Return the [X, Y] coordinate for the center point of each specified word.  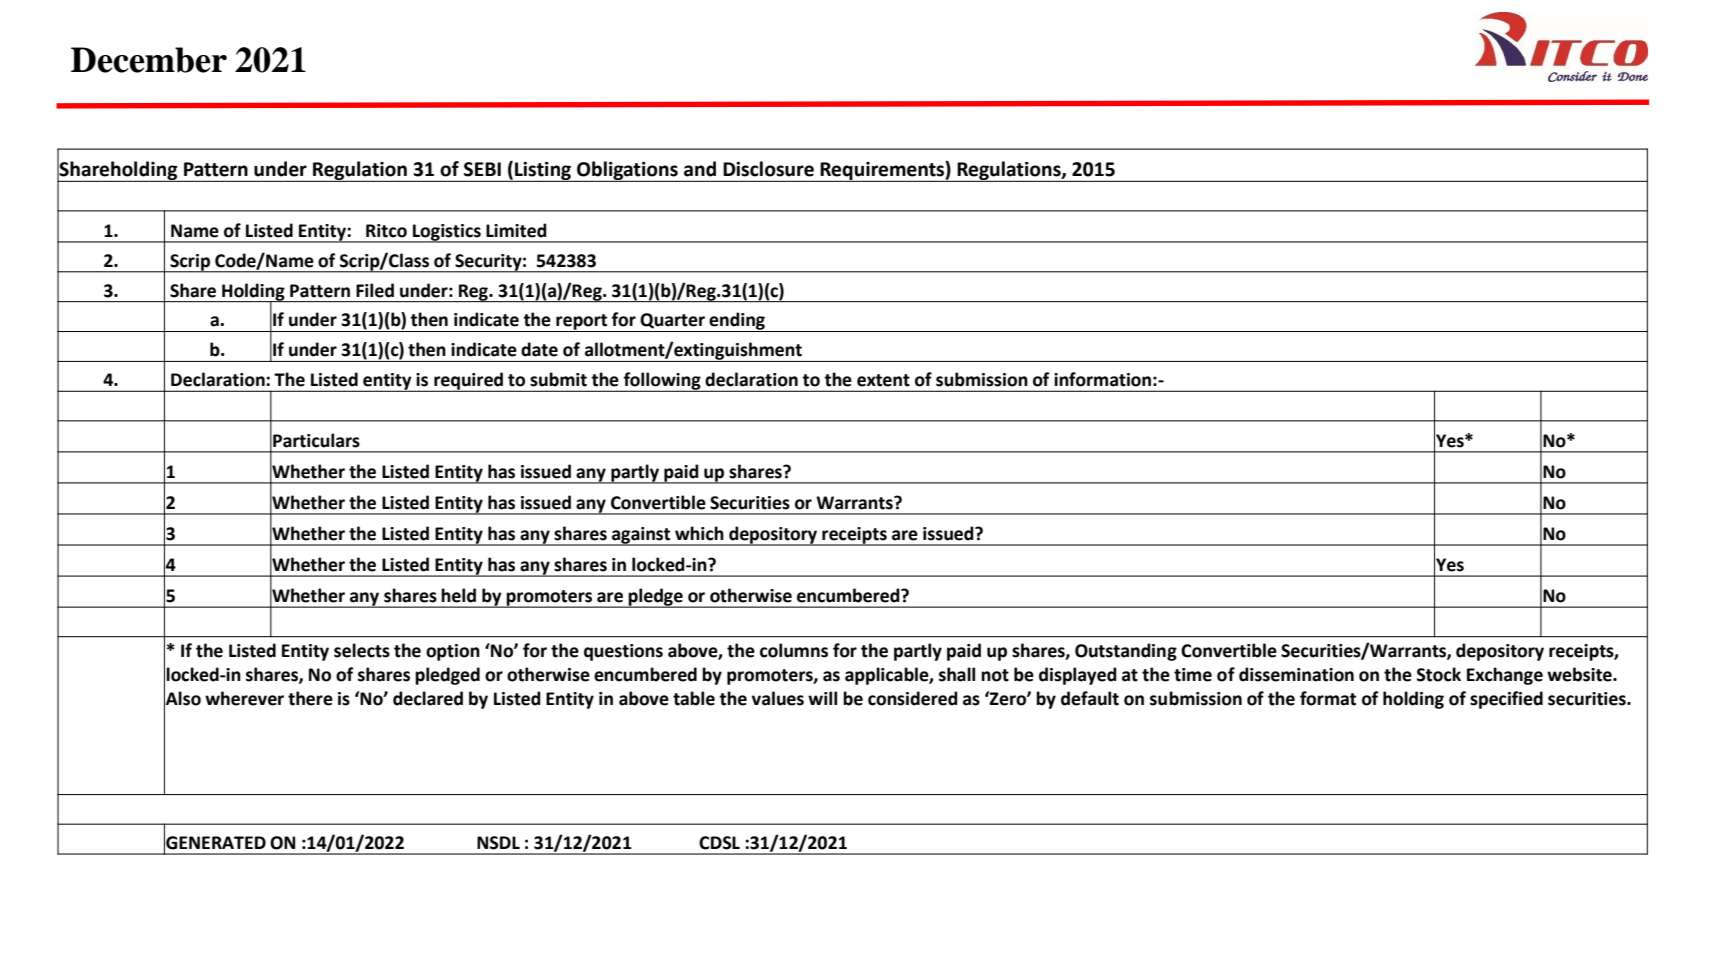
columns [794, 650]
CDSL [719, 843]
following [662, 382]
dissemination [1296, 674]
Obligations [627, 171]
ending [737, 322]
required [469, 382]
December [149, 60]
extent [883, 380]
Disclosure [768, 169]
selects [362, 650]
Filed [375, 290]
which [699, 533]
